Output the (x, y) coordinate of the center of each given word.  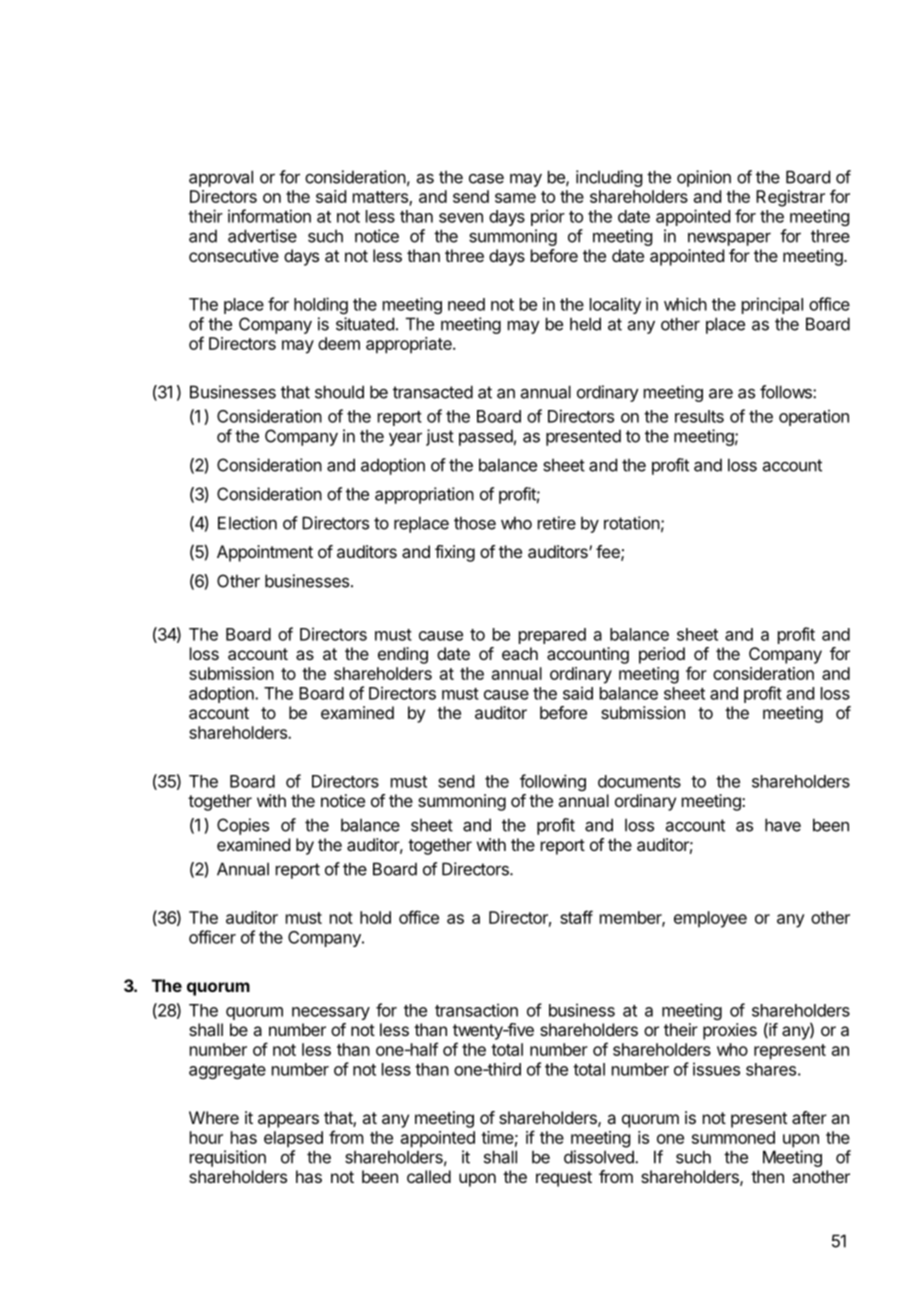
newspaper (729, 239)
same (515, 198)
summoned (733, 1137)
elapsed (293, 1139)
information (269, 216)
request (564, 1179)
